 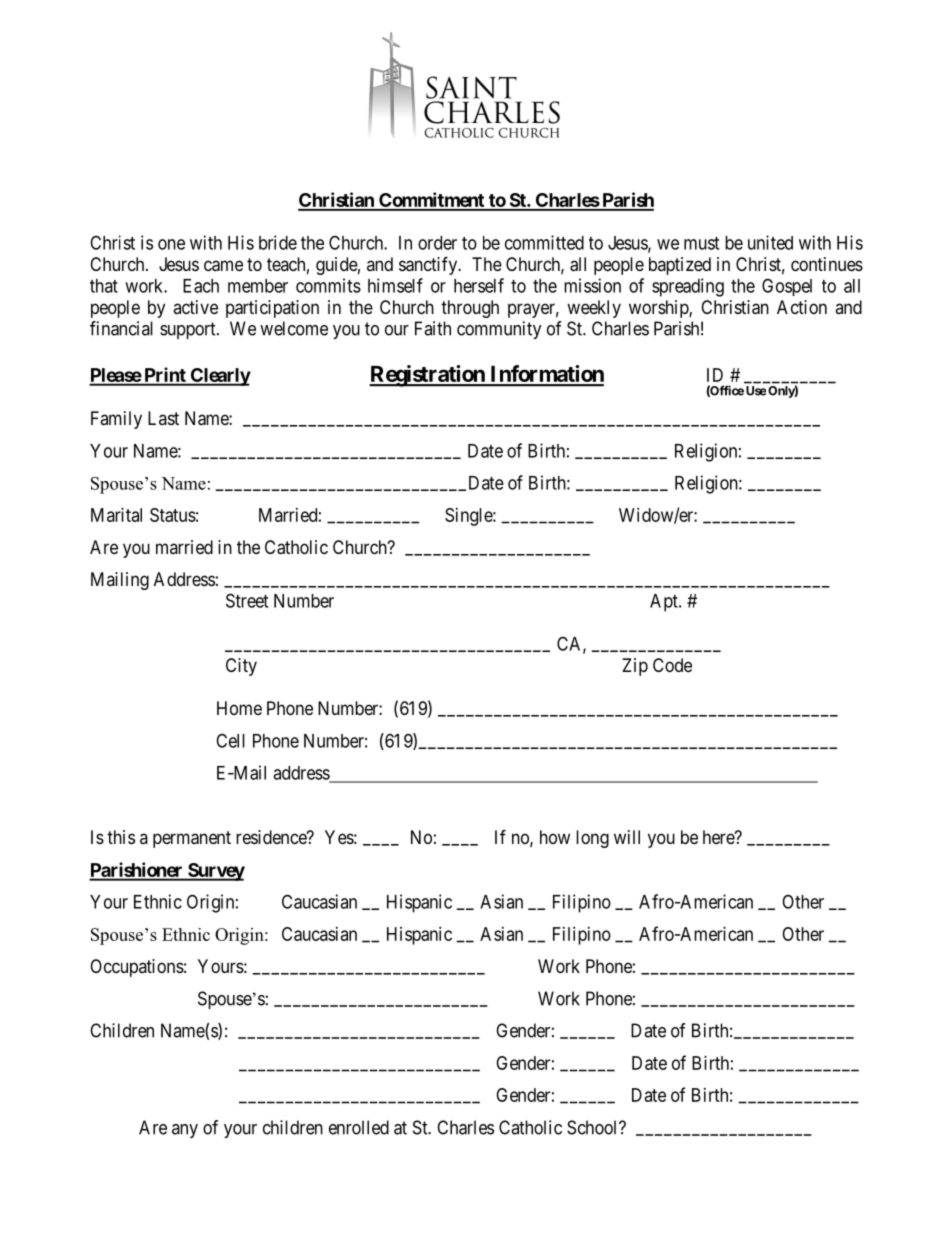 I want to click on order, so click(x=437, y=243).
